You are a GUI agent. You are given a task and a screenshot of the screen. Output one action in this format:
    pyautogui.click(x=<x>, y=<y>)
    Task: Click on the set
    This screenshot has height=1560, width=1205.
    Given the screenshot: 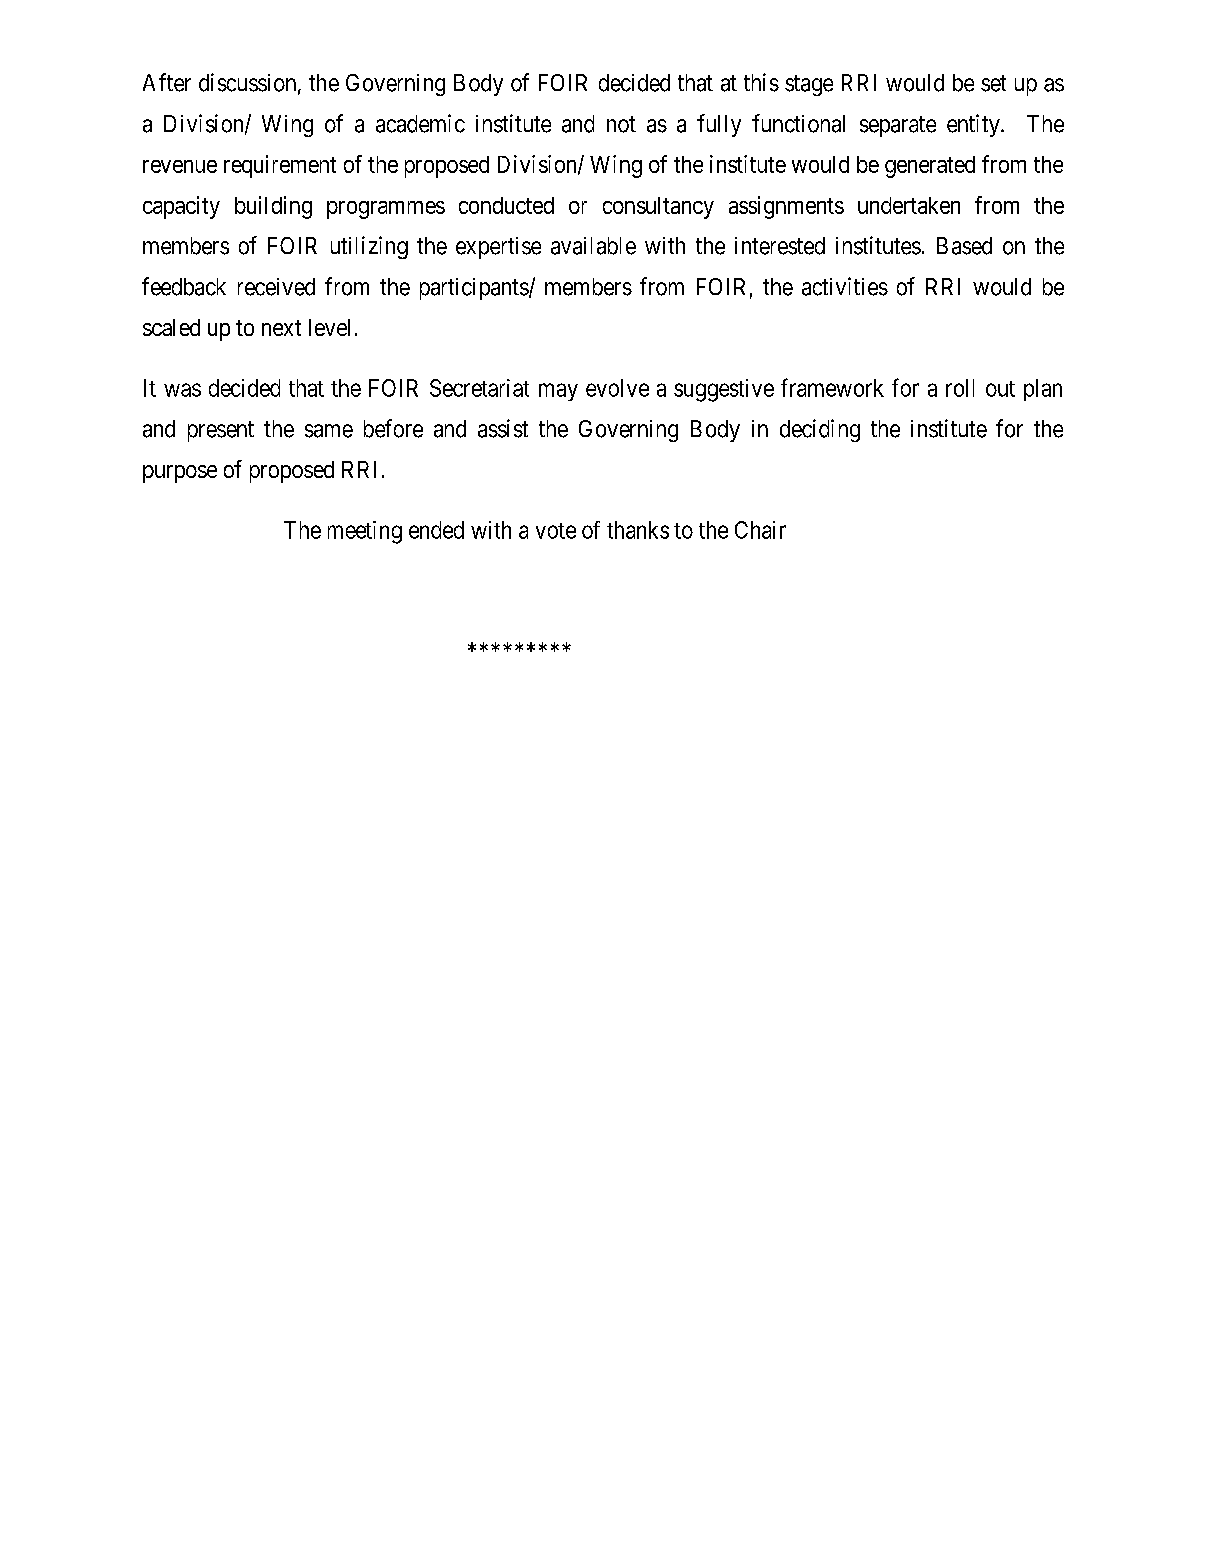 What is the action you would take?
    pyautogui.click(x=993, y=83)
